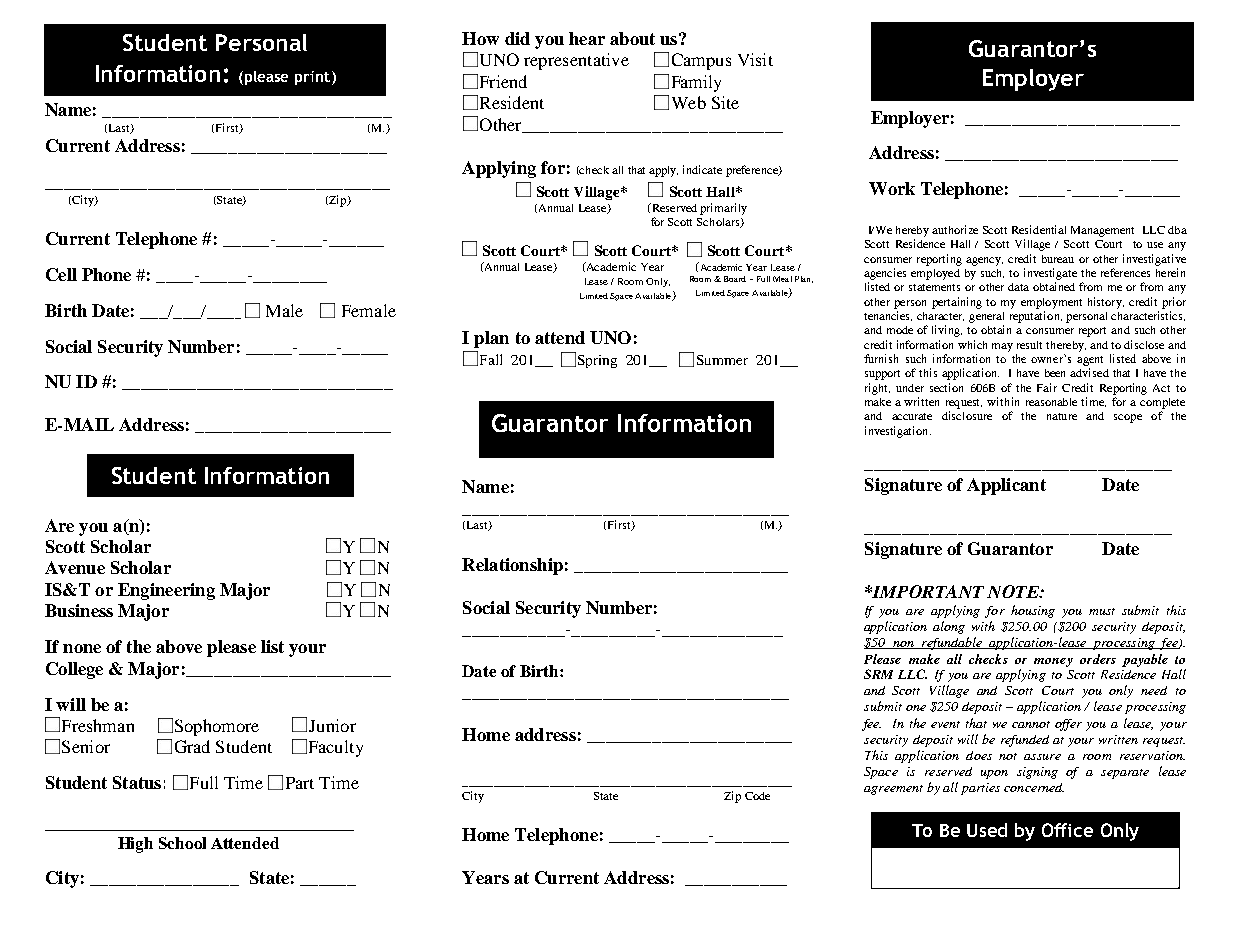 The image size is (1233, 952). Describe the element at coordinates (182, 843) in the screenshot. I see `School` at that location.
